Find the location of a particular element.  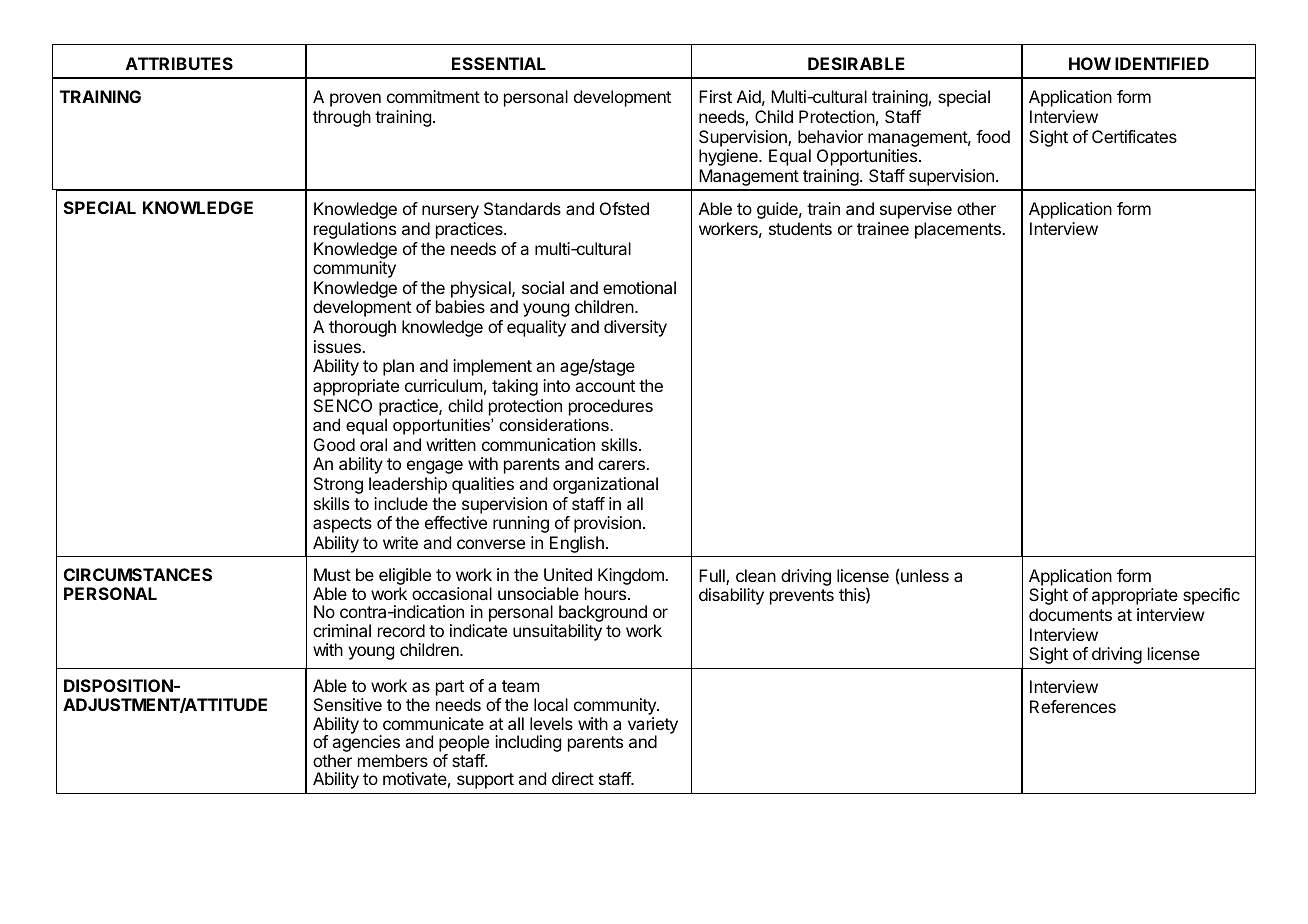

agencies is located at coordinates (366, 745).
